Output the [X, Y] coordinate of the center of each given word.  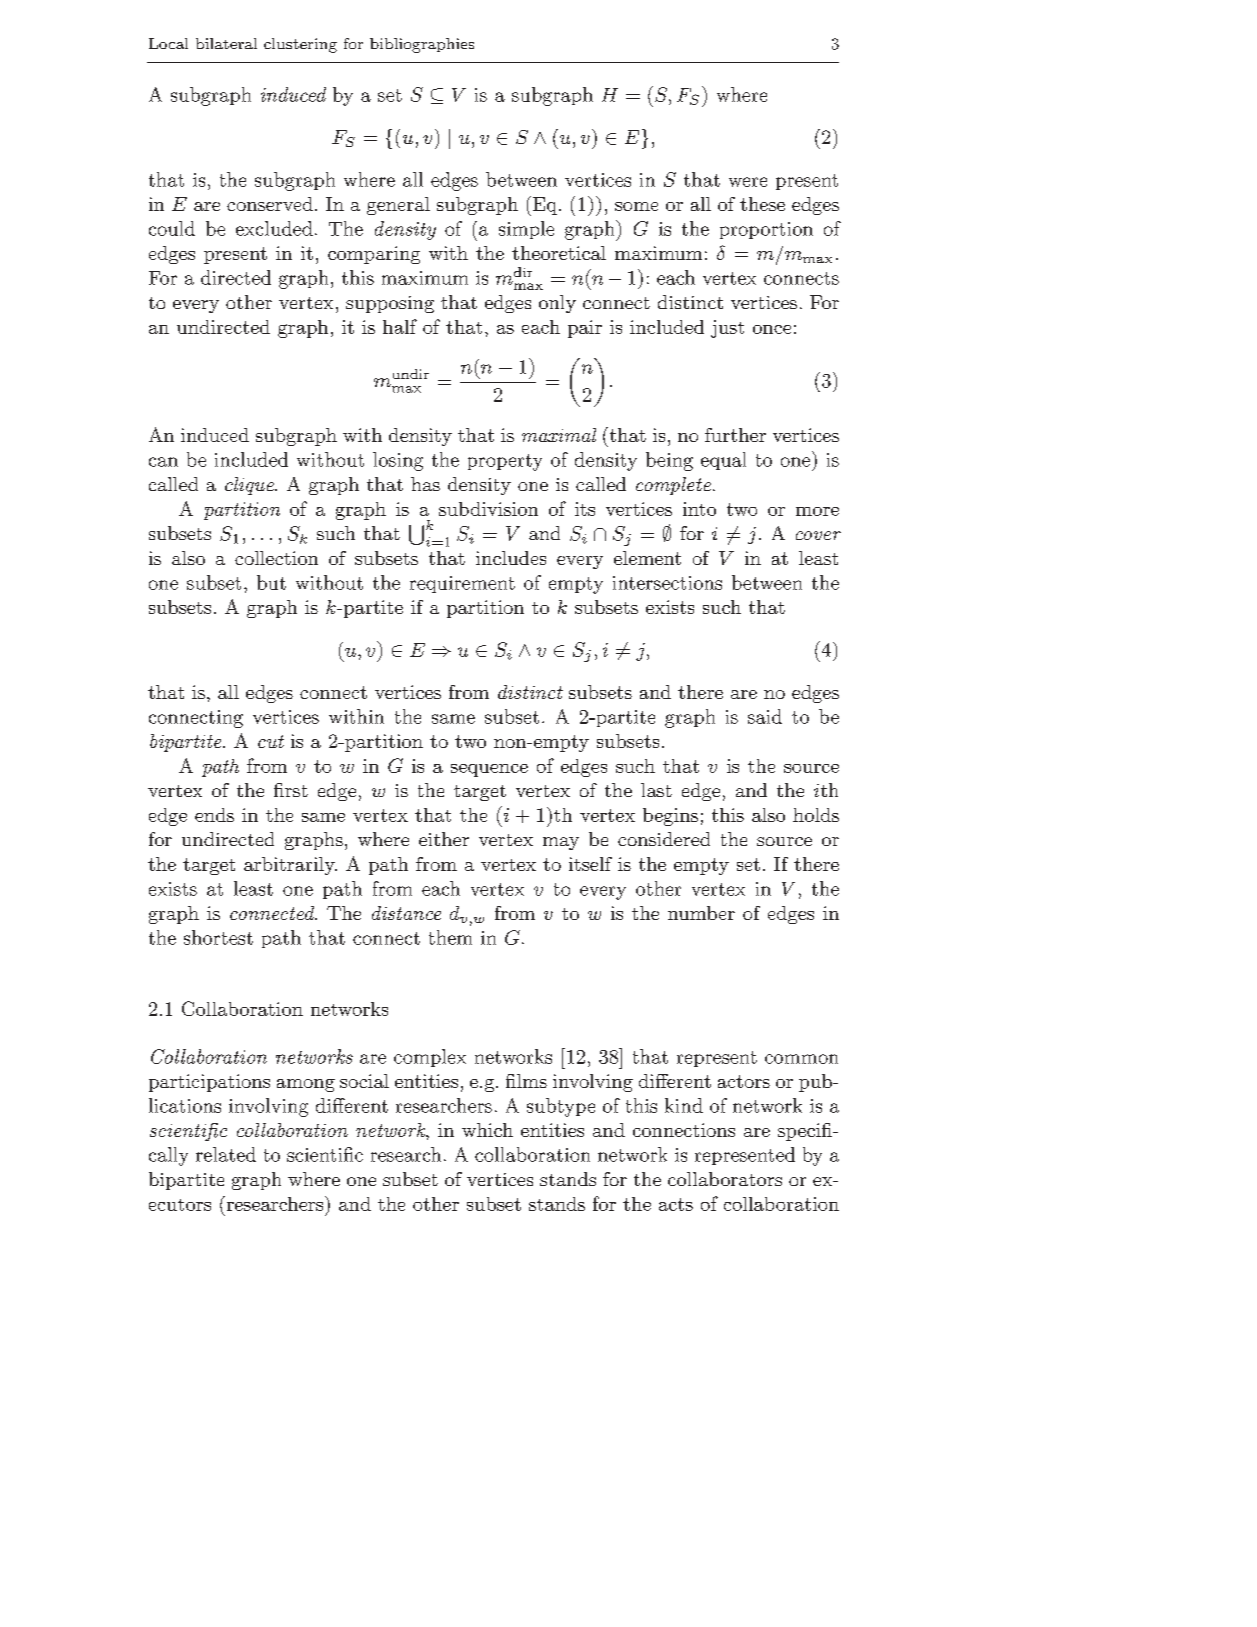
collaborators [725, 1179]
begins [670, 817]
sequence [489, 770]
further [735, 435]
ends [214, 815]
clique [250, 486]
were [748, 182]
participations [209, 1083]
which [487, 1130]
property [505, 462]
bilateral [226, 43]
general [398, 206]
